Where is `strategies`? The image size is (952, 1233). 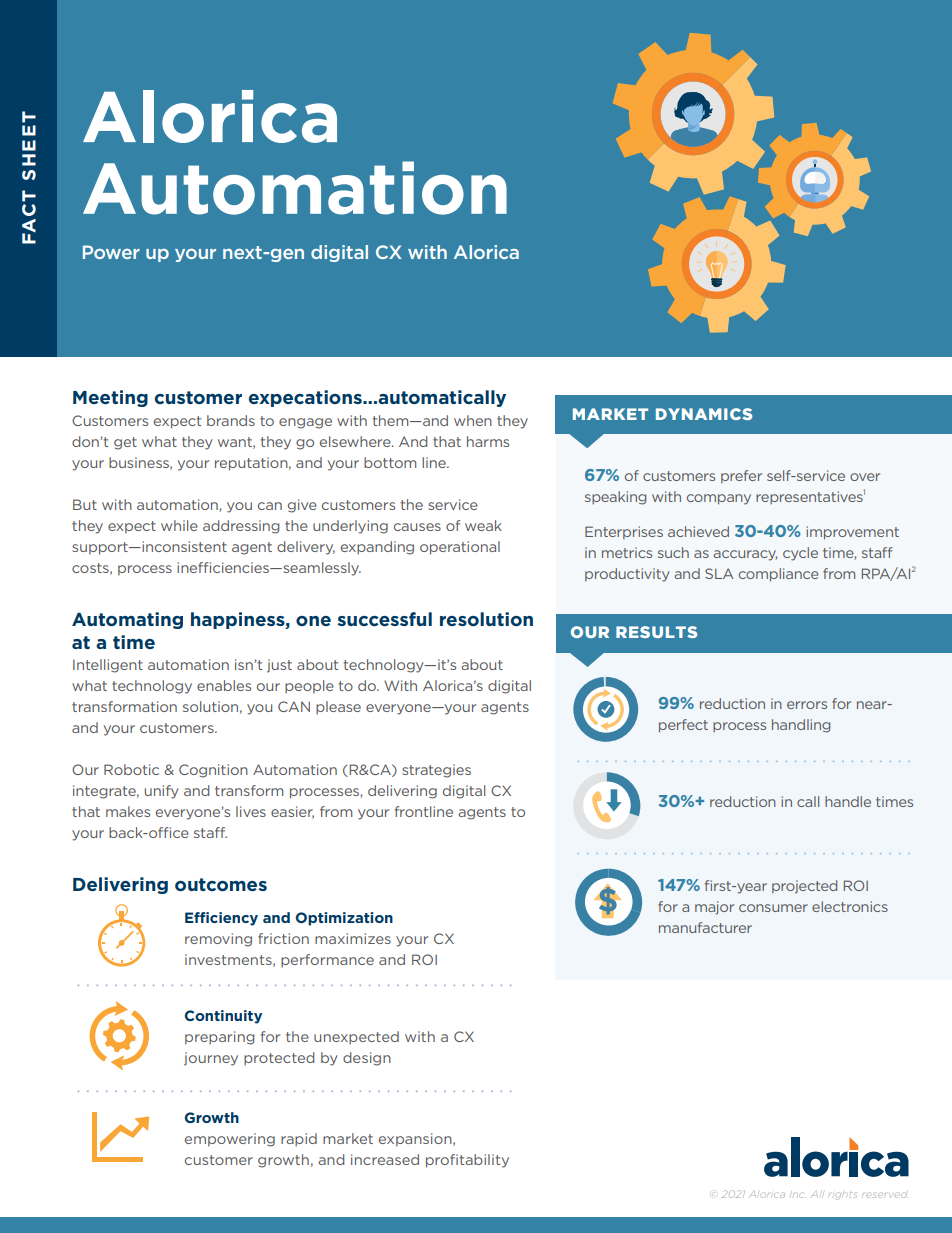 strategies is located at coordinates (436, 771).
